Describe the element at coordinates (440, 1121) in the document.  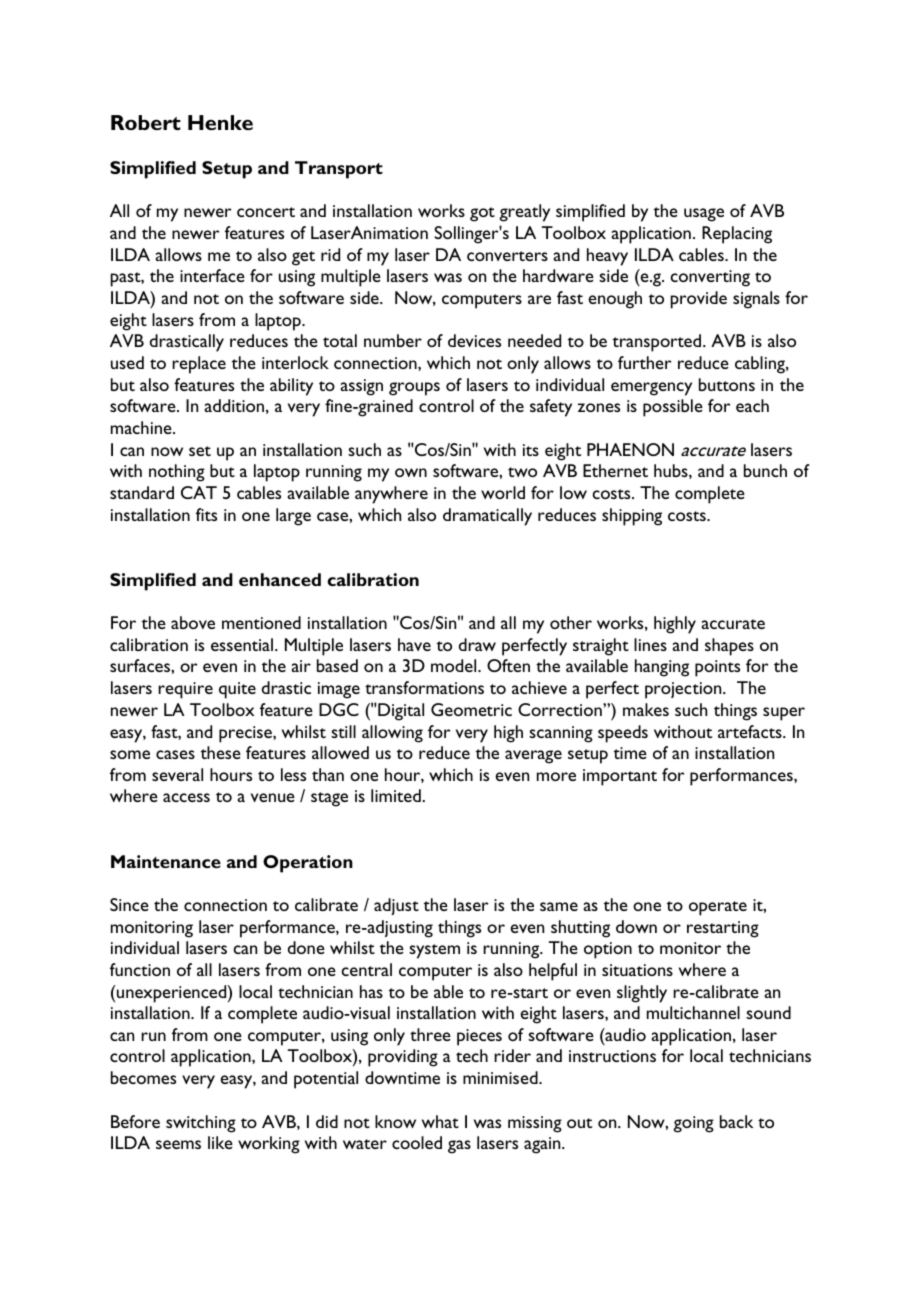
I see `what` at that location.
